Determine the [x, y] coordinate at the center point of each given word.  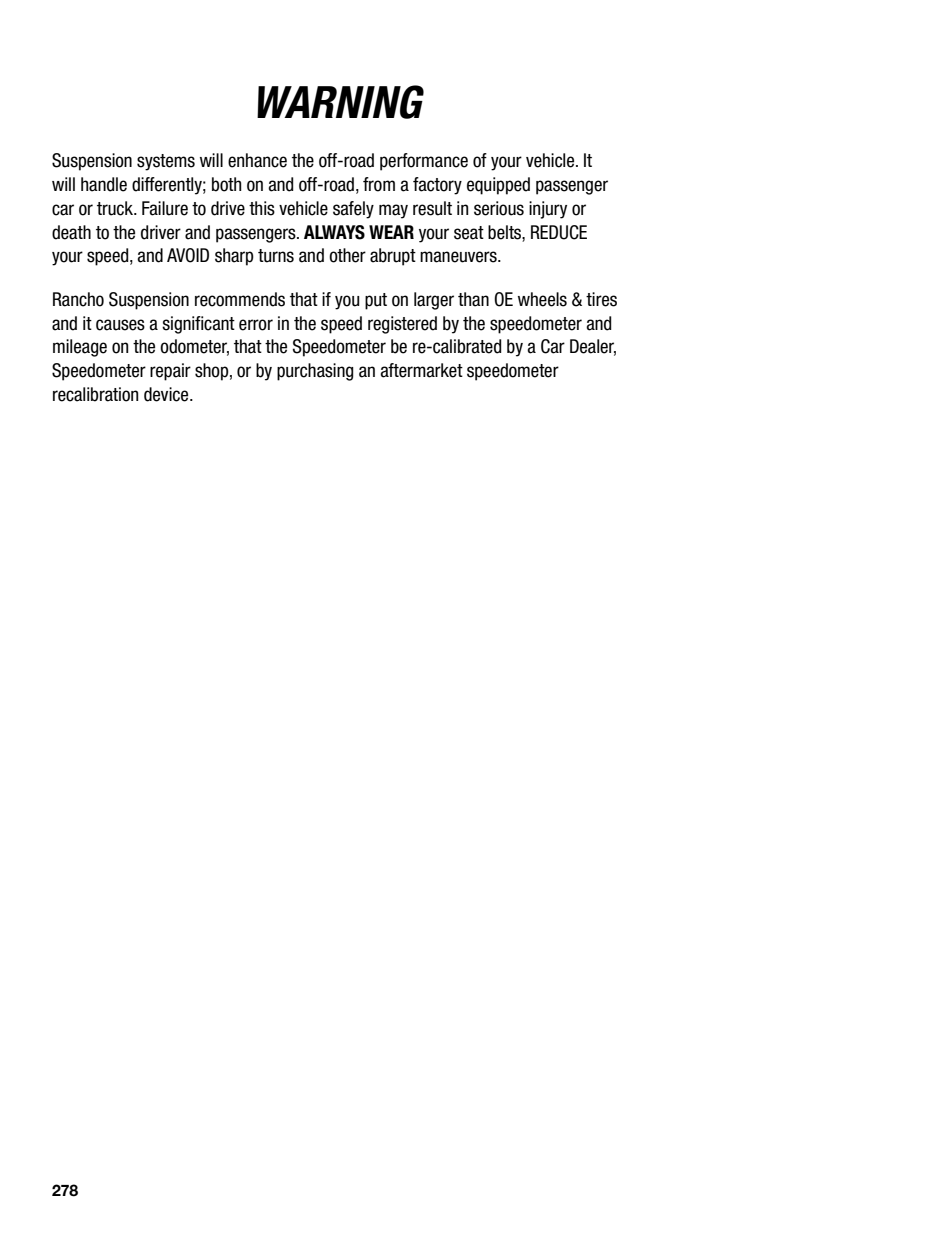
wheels [542, 299]
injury [548, 210]
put [376, 301]
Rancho [78, 299]
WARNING [340, 102]
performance [424, 162]
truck [116, 208]
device [167, 394]
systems [166, 162]
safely [353, 210]
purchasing [315, 372]
